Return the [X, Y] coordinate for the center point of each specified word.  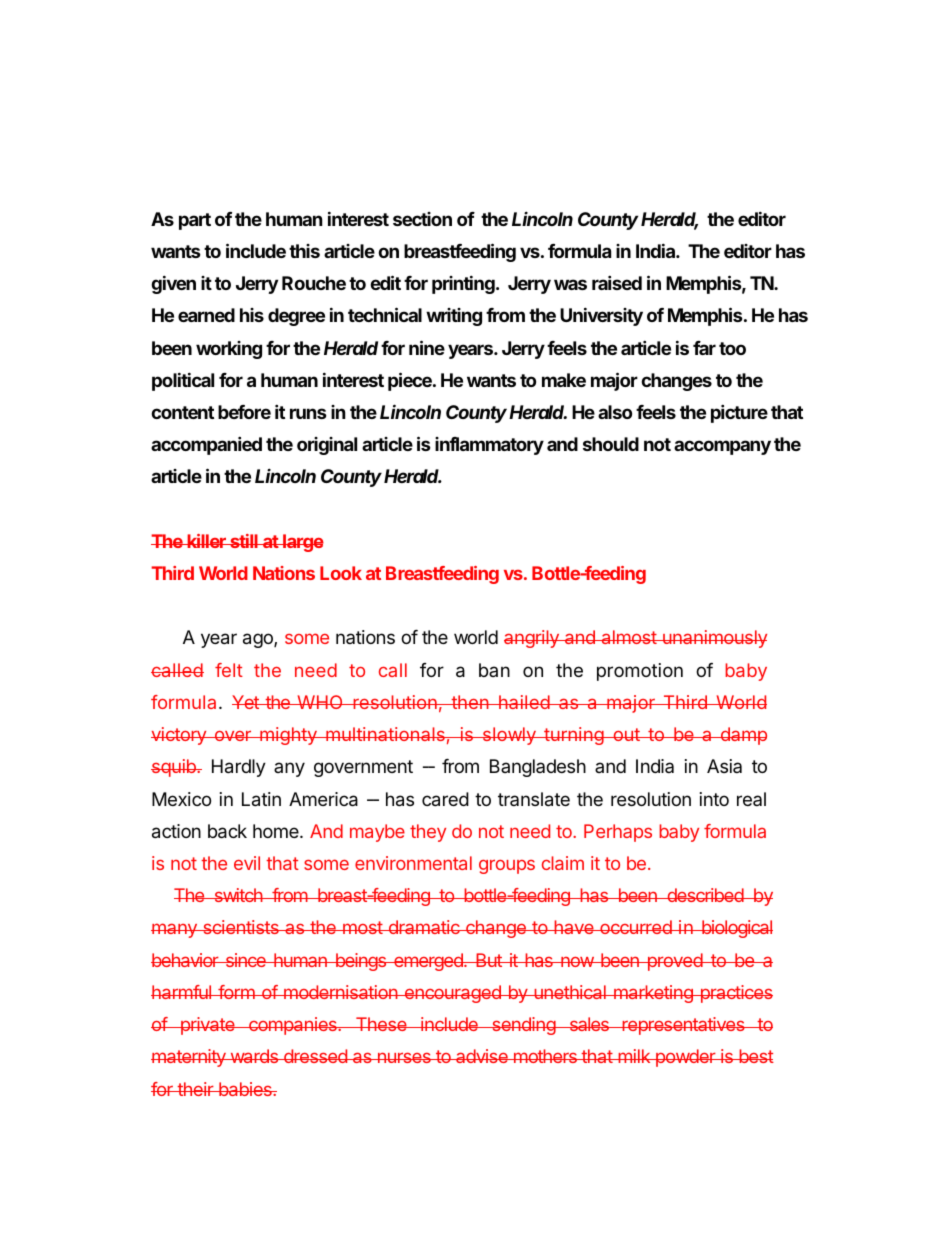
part [195, 221]
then [470, 702]
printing [464, 284]
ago [259, 640]
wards [254, 1056]
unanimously [714, 639]
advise [482, 1056]
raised [617, 282]
